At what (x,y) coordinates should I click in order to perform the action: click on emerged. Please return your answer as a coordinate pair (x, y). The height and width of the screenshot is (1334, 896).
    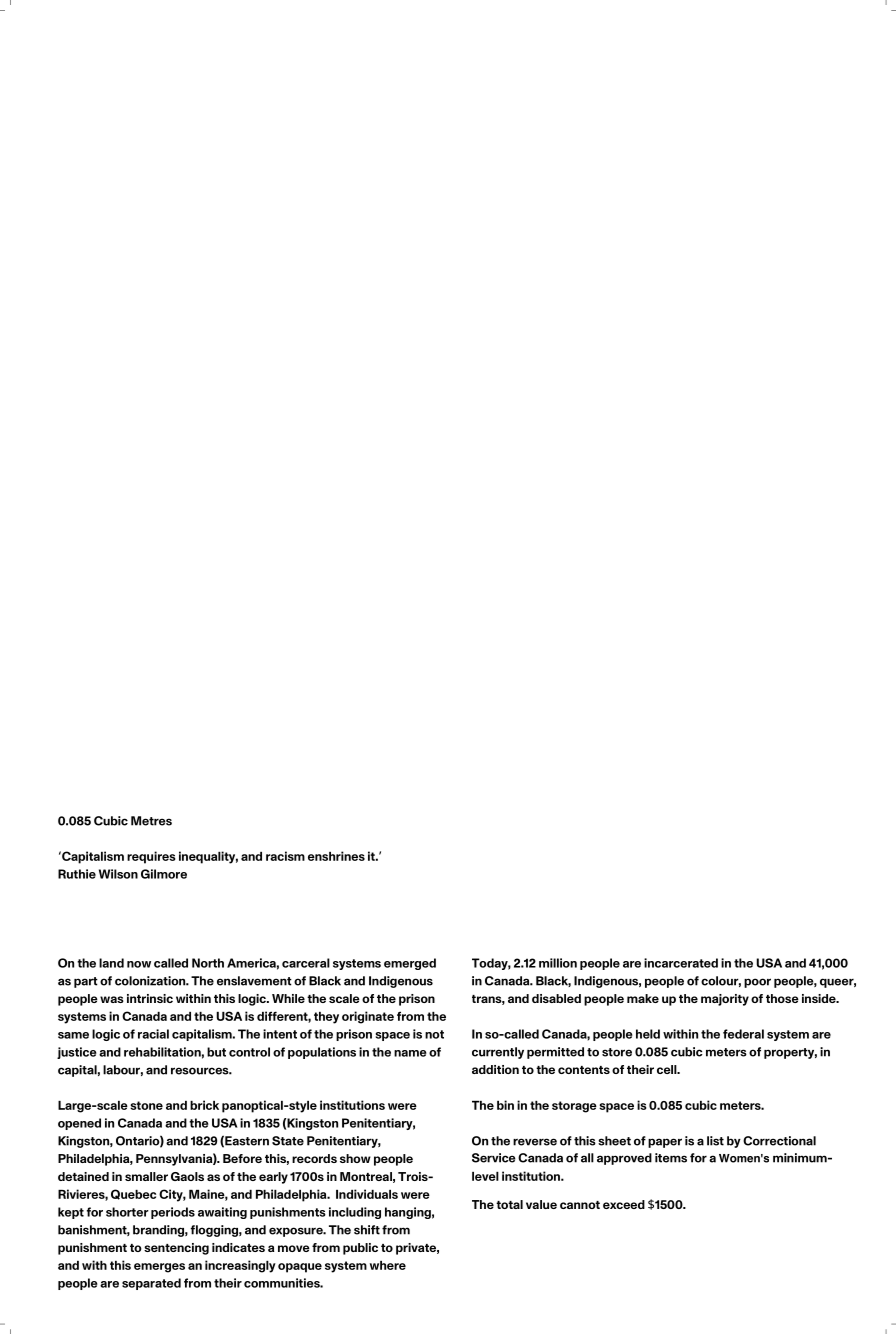
    Looking at the image, I should click on (410, 964).
